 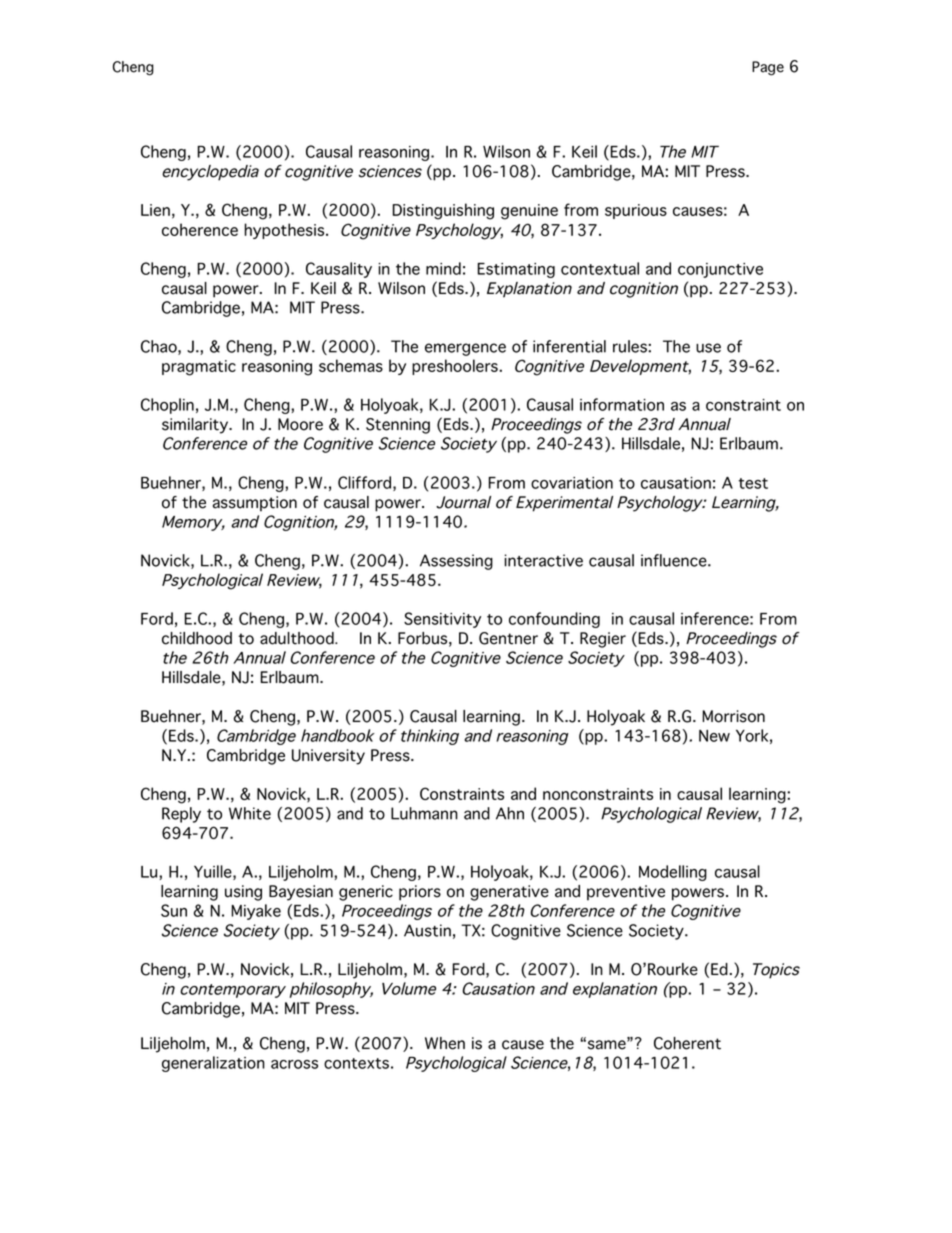 I want to click on pragmatic, so click(x=199, y=368).
